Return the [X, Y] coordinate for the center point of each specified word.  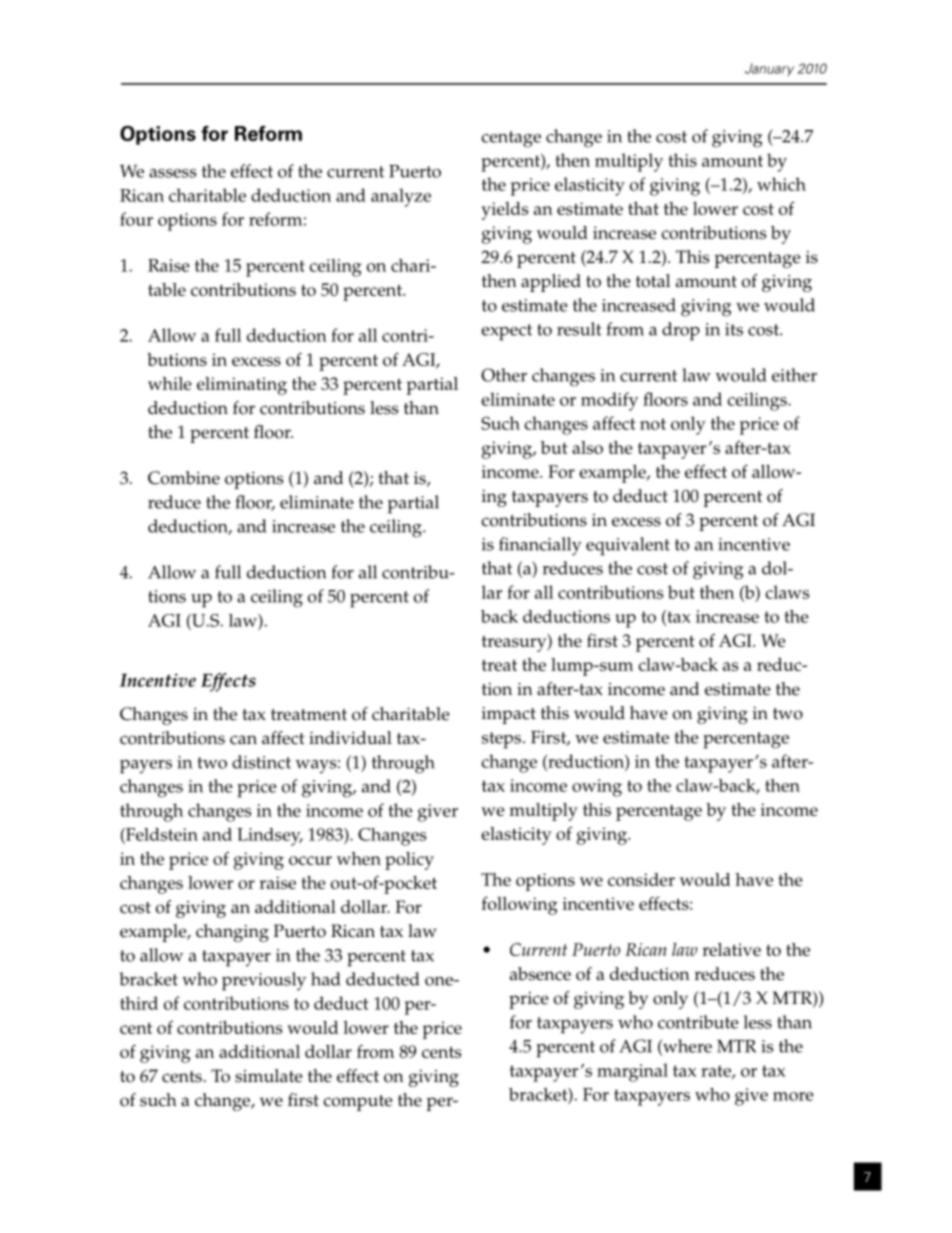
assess [172, 173]
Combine [184, 478]
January [769, 69]
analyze [401, 197]
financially [540, 546]
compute [358, 1103]
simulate [269, 1076]
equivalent [628, 546]
